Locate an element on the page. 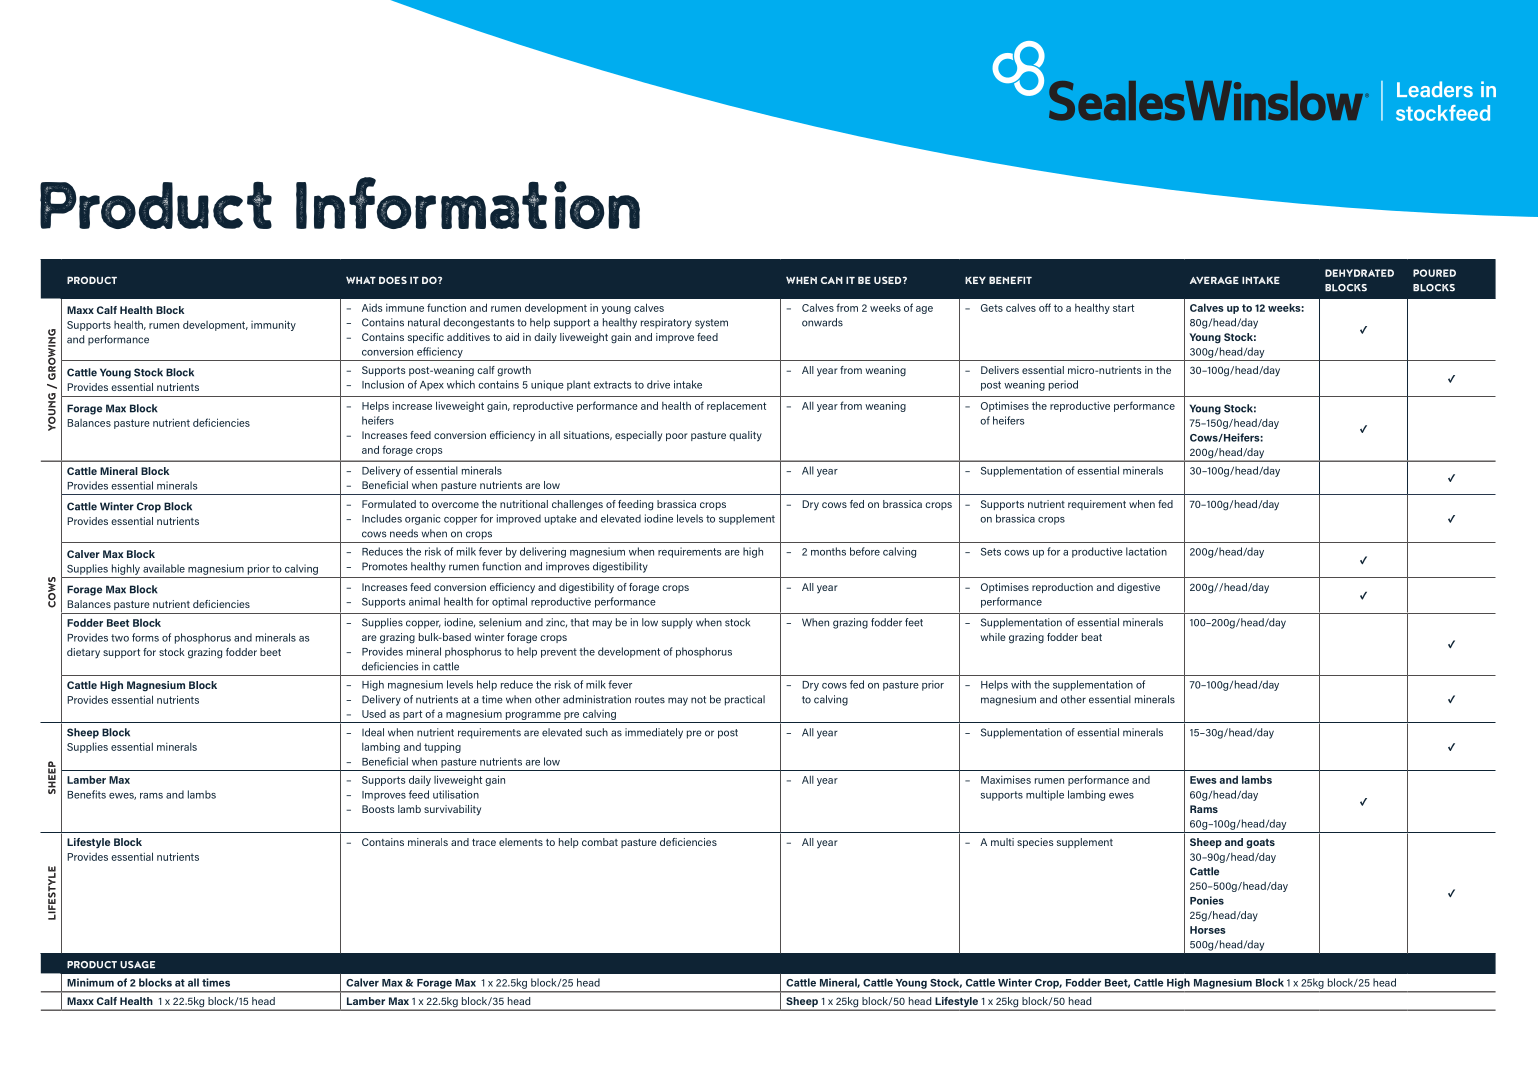  with is located at coordinates (1021, 684).
